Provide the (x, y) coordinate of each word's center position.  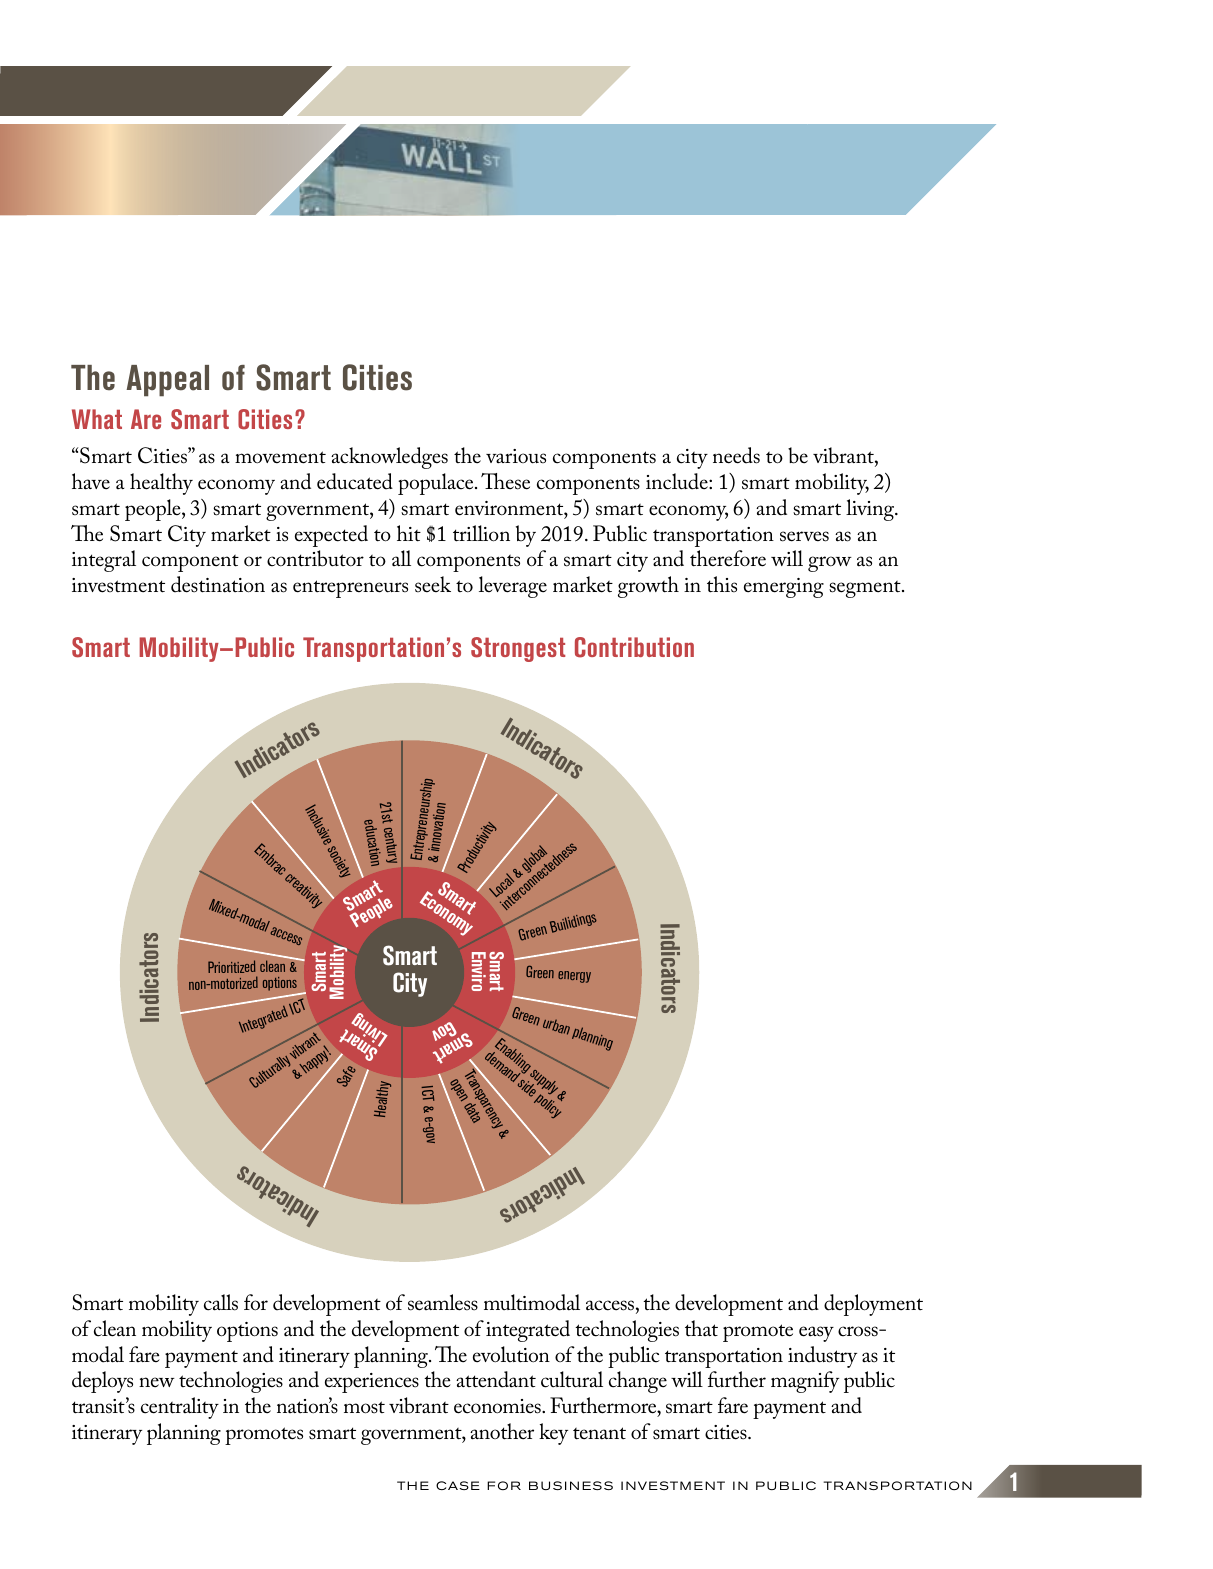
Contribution (634, 647)
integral (104, 561)
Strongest (518, 649)
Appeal (167, 381)
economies (498, 1406)
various (516, 456)
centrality (180, 1408)
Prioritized (231, 966)
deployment (873, 1305)
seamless (443, 1302)
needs (736, 455)
